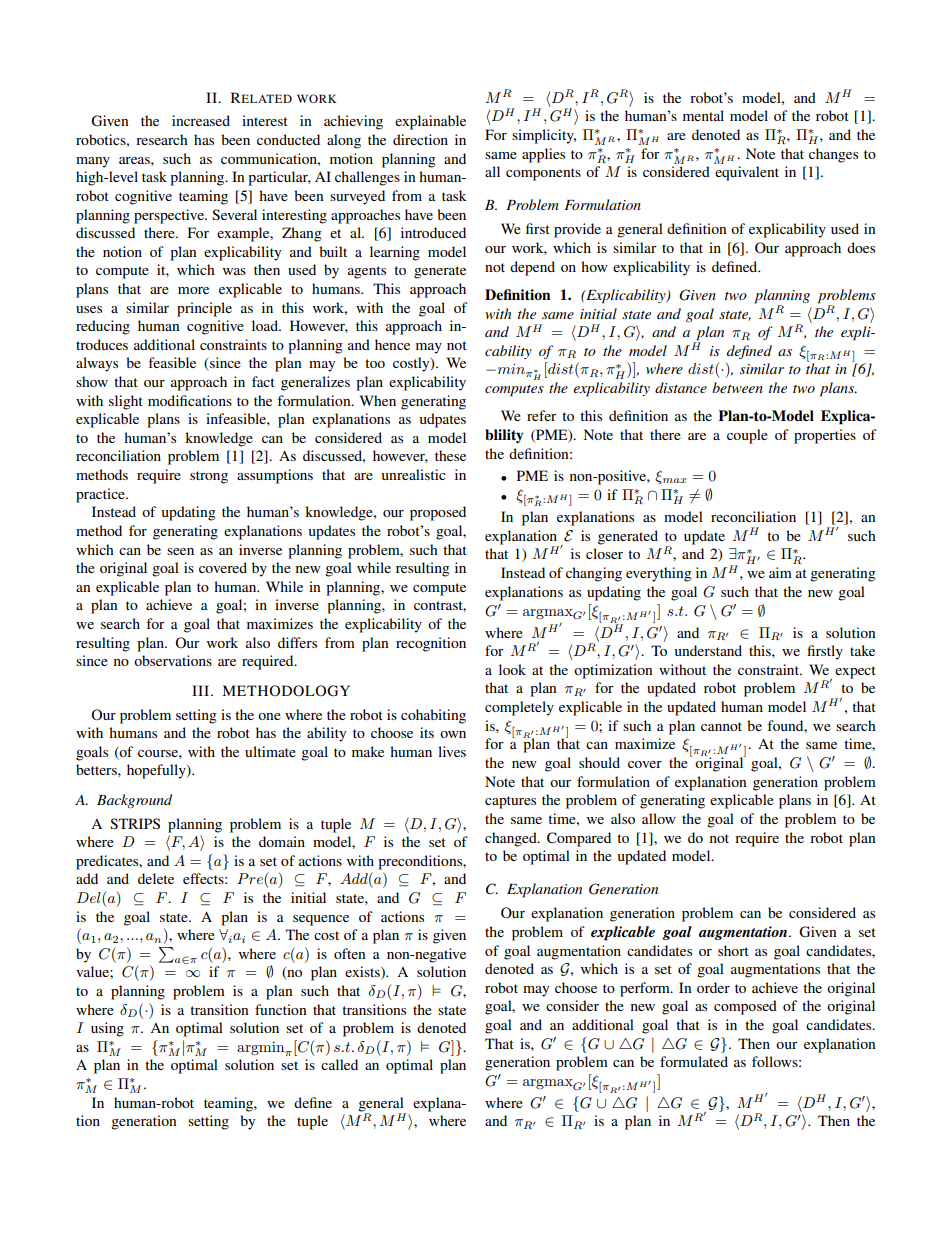  Describe the element at coordinates (747, 173) in the document. I see `equivalent` at that location.
